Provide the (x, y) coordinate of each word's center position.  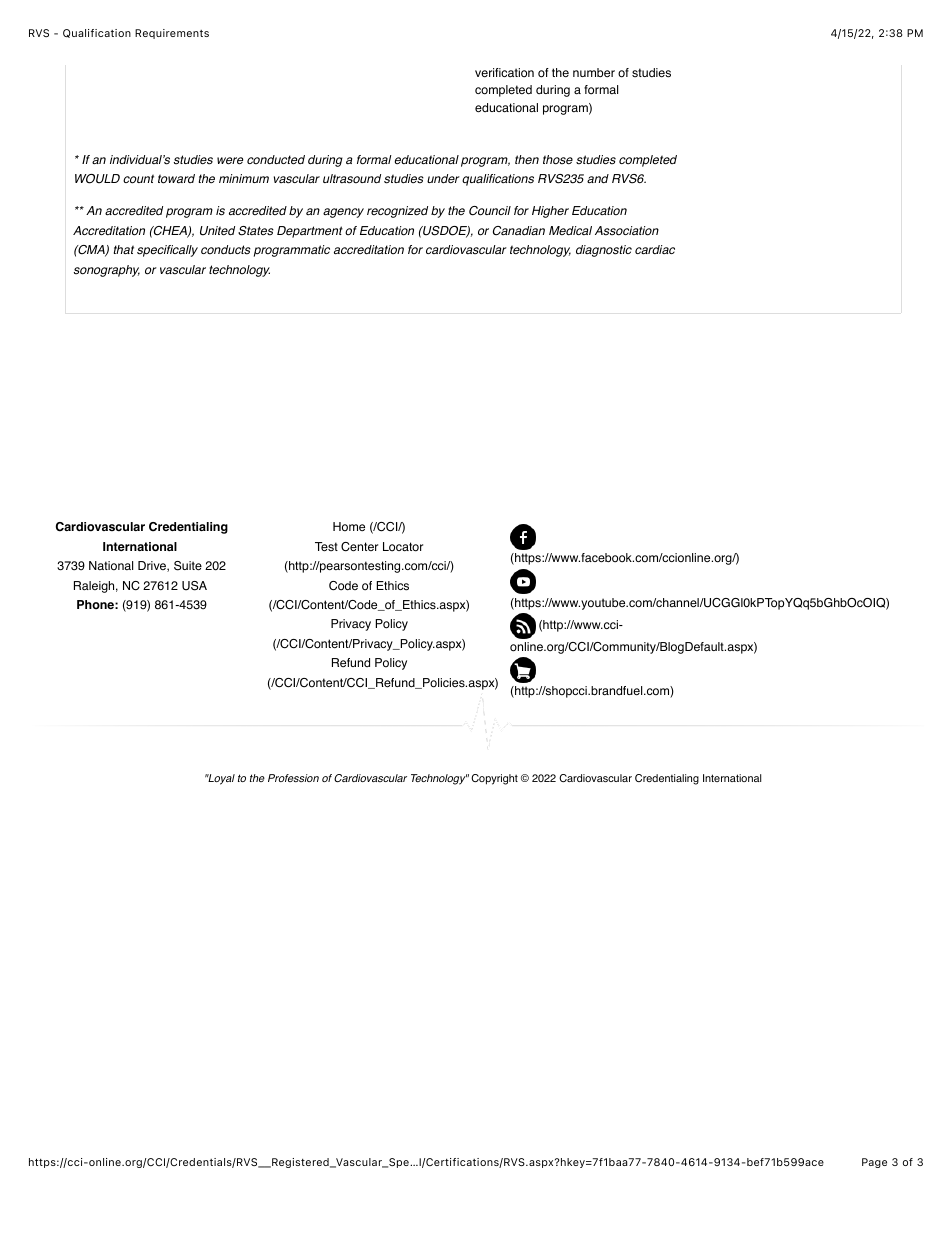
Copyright (494, 779)
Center (359, 547)
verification (504, 73)
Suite (188, 566)
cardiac (655, 250)
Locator (403, 547)
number (594, 72)
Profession (293, 778)
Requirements (172, 34)
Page (874, 1163)
